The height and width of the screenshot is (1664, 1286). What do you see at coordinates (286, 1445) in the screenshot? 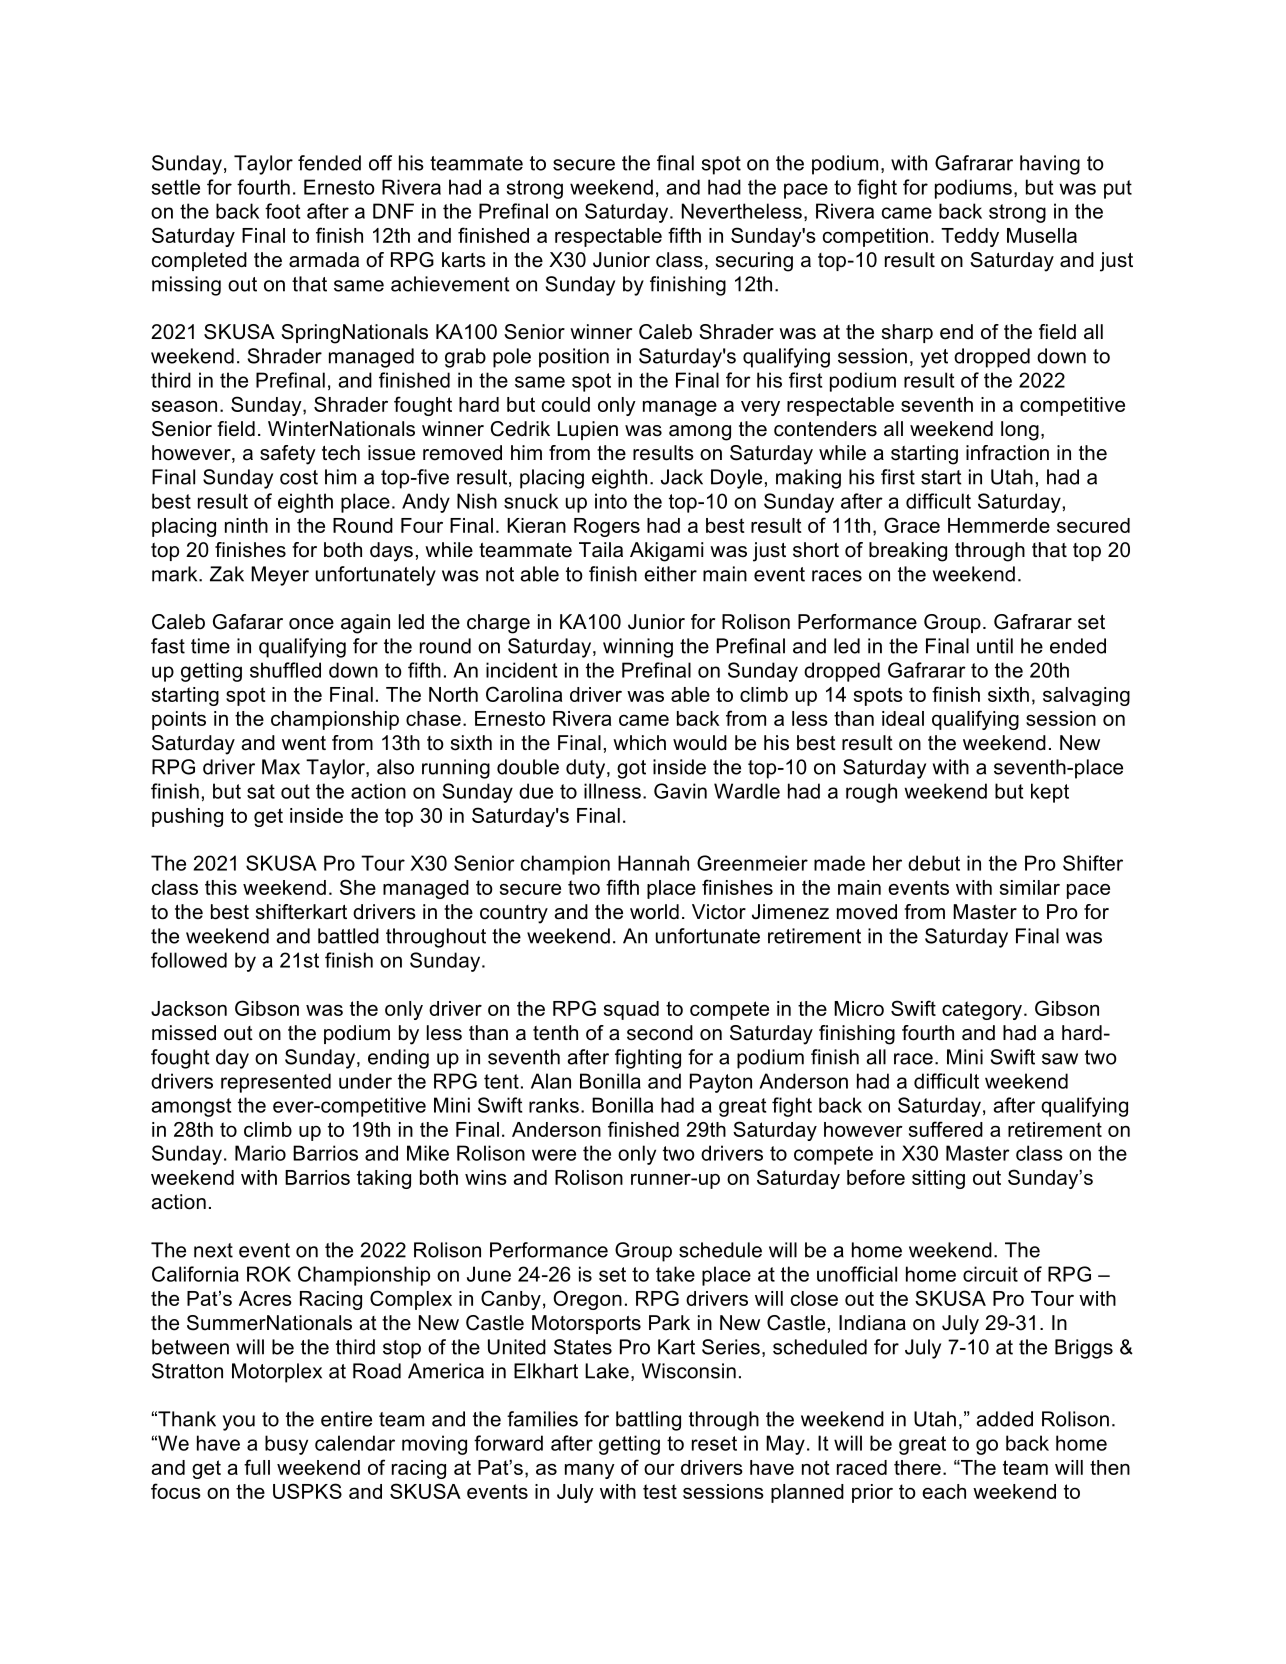
I see `busy` at bounding box center [286, 1445].
